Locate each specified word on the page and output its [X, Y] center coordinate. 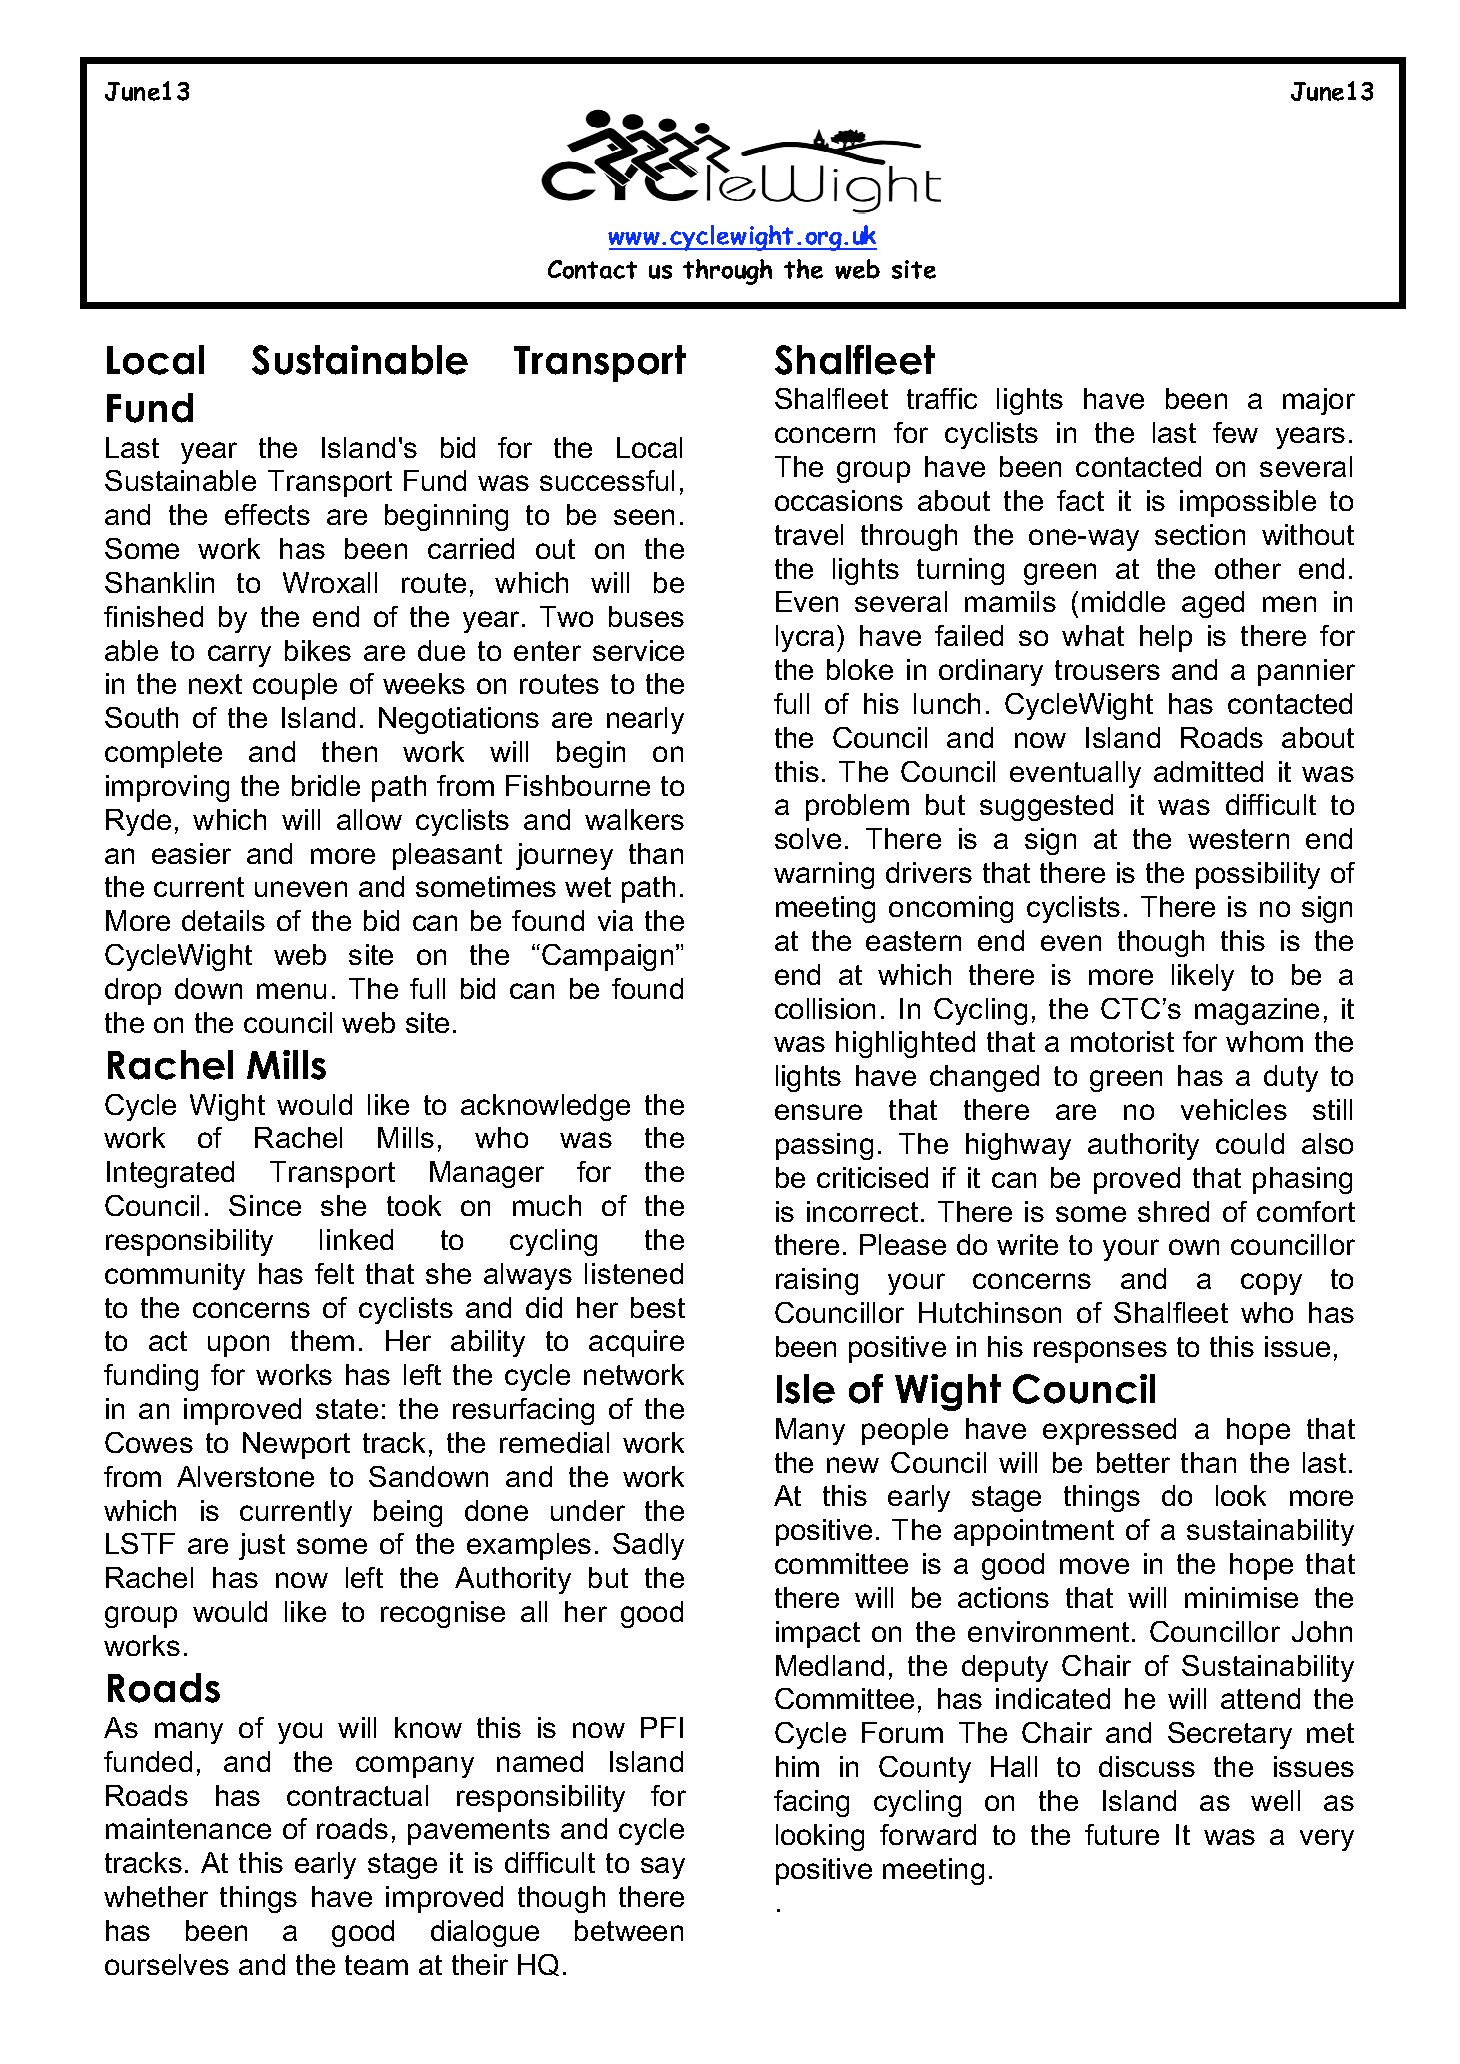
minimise [1241, 1597]
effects [267, 514]
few [1235, 432]
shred [1173, 1211]
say [663, 1868]
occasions [839, 500]
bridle [326, 785]
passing [824, 1146]
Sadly [648, 1546]
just [262, 1546]
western [1238, 839]
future [1122, 1834]
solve [808, 838]
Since [265, 1205]
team [376, 1965]
